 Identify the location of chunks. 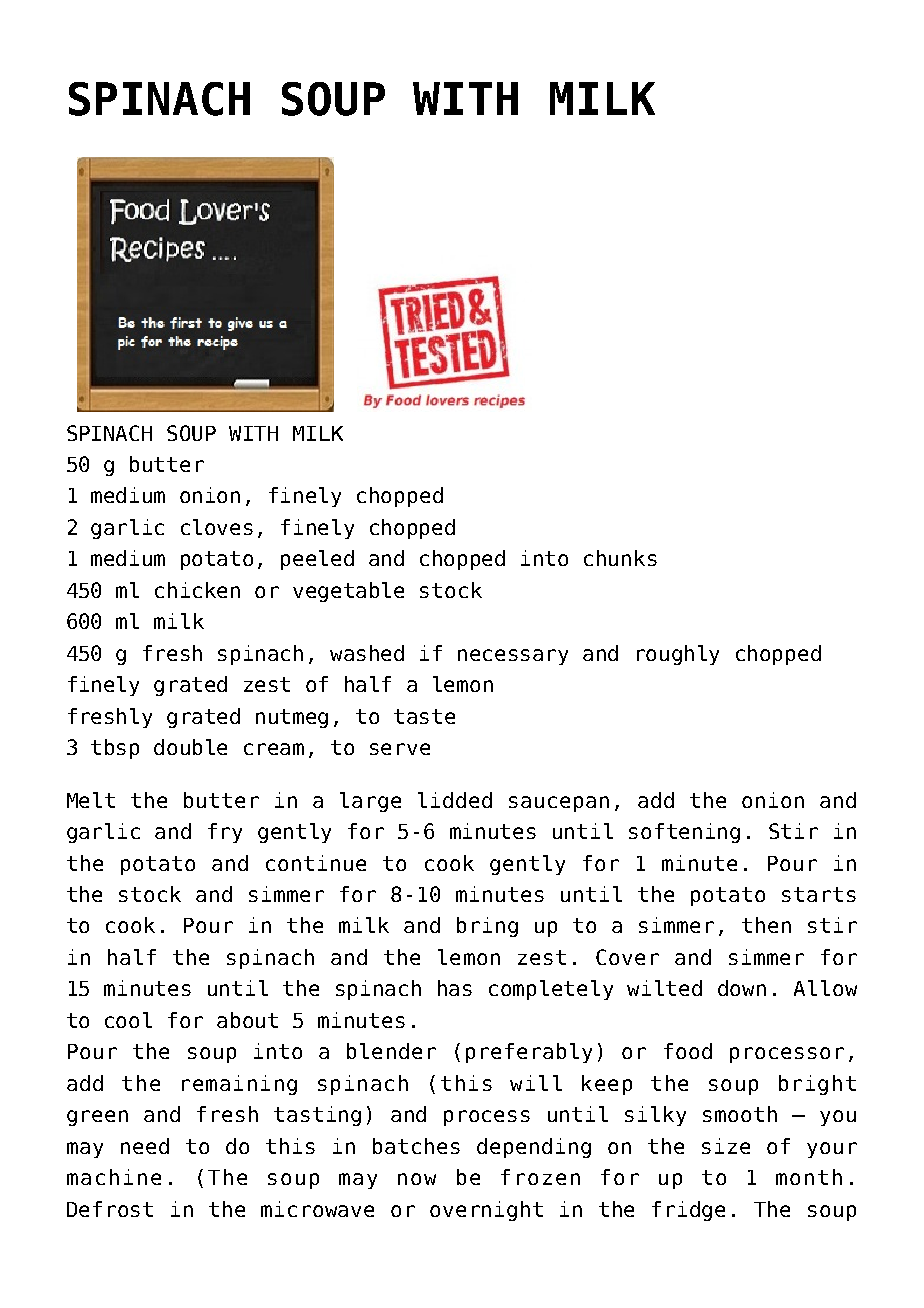
(620, 558).
